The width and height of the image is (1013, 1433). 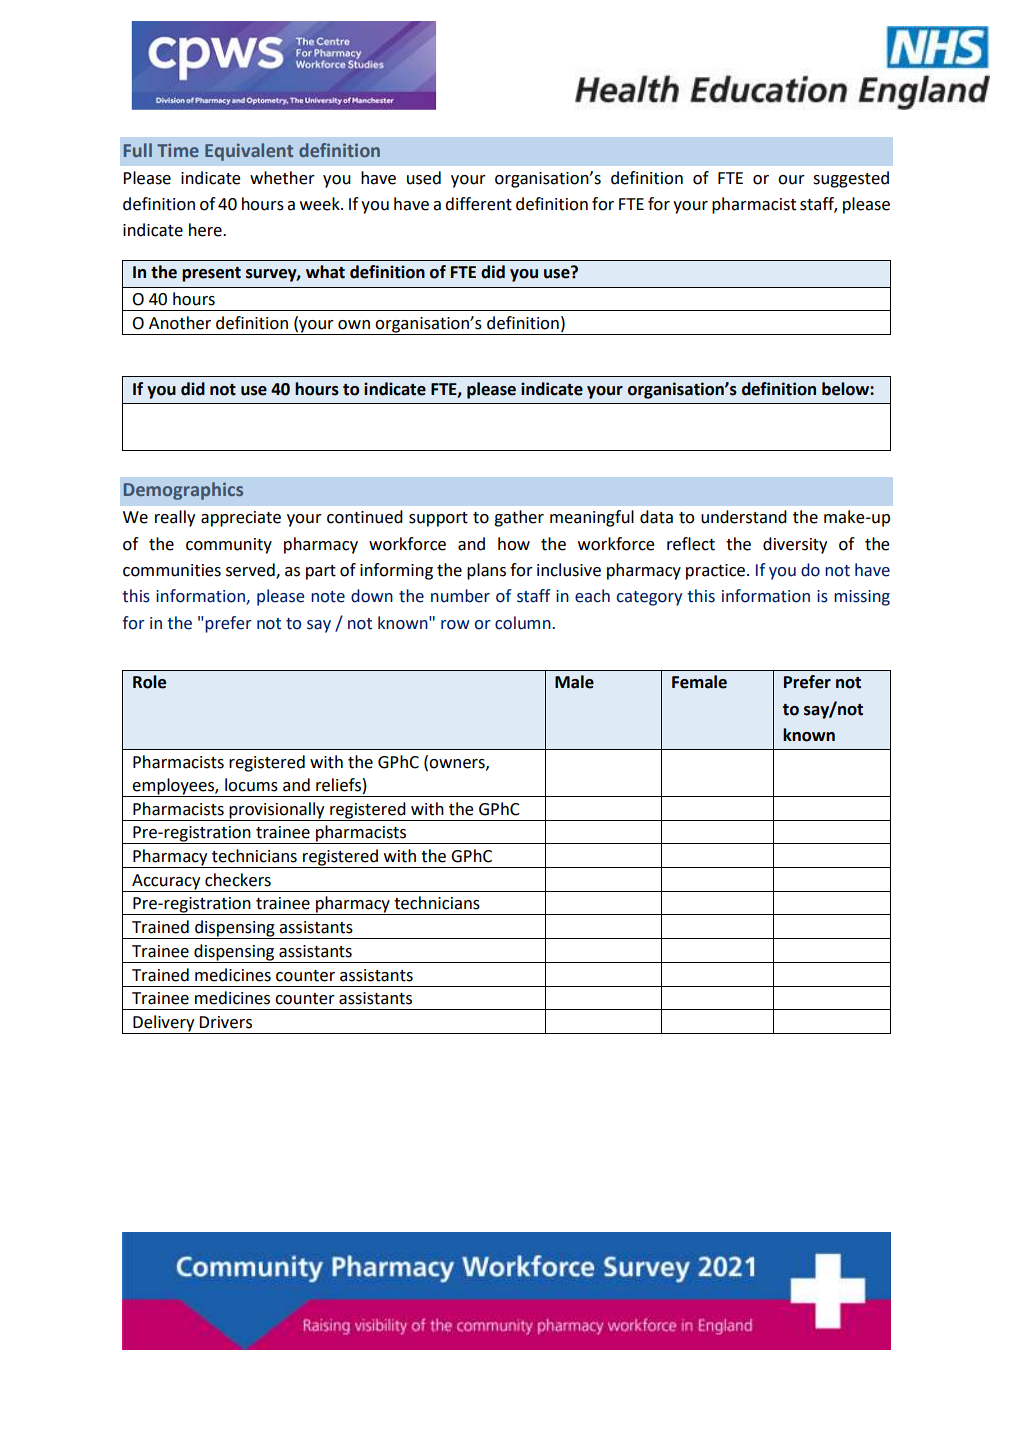 I want to click on provisionally, so click(x=276, y=810).
